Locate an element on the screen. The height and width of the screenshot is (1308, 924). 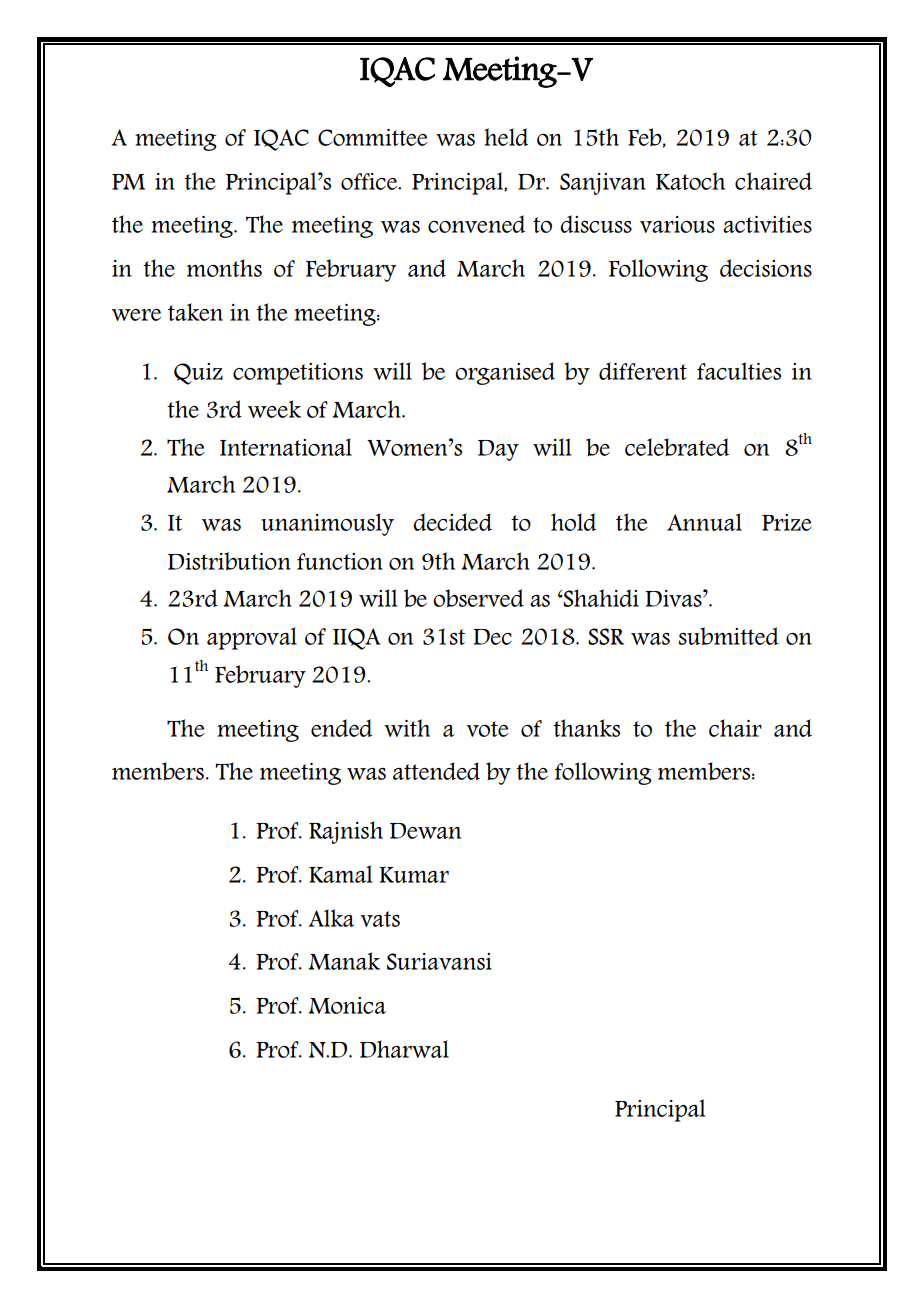
Monica is located at coordinates (347, 1005).
